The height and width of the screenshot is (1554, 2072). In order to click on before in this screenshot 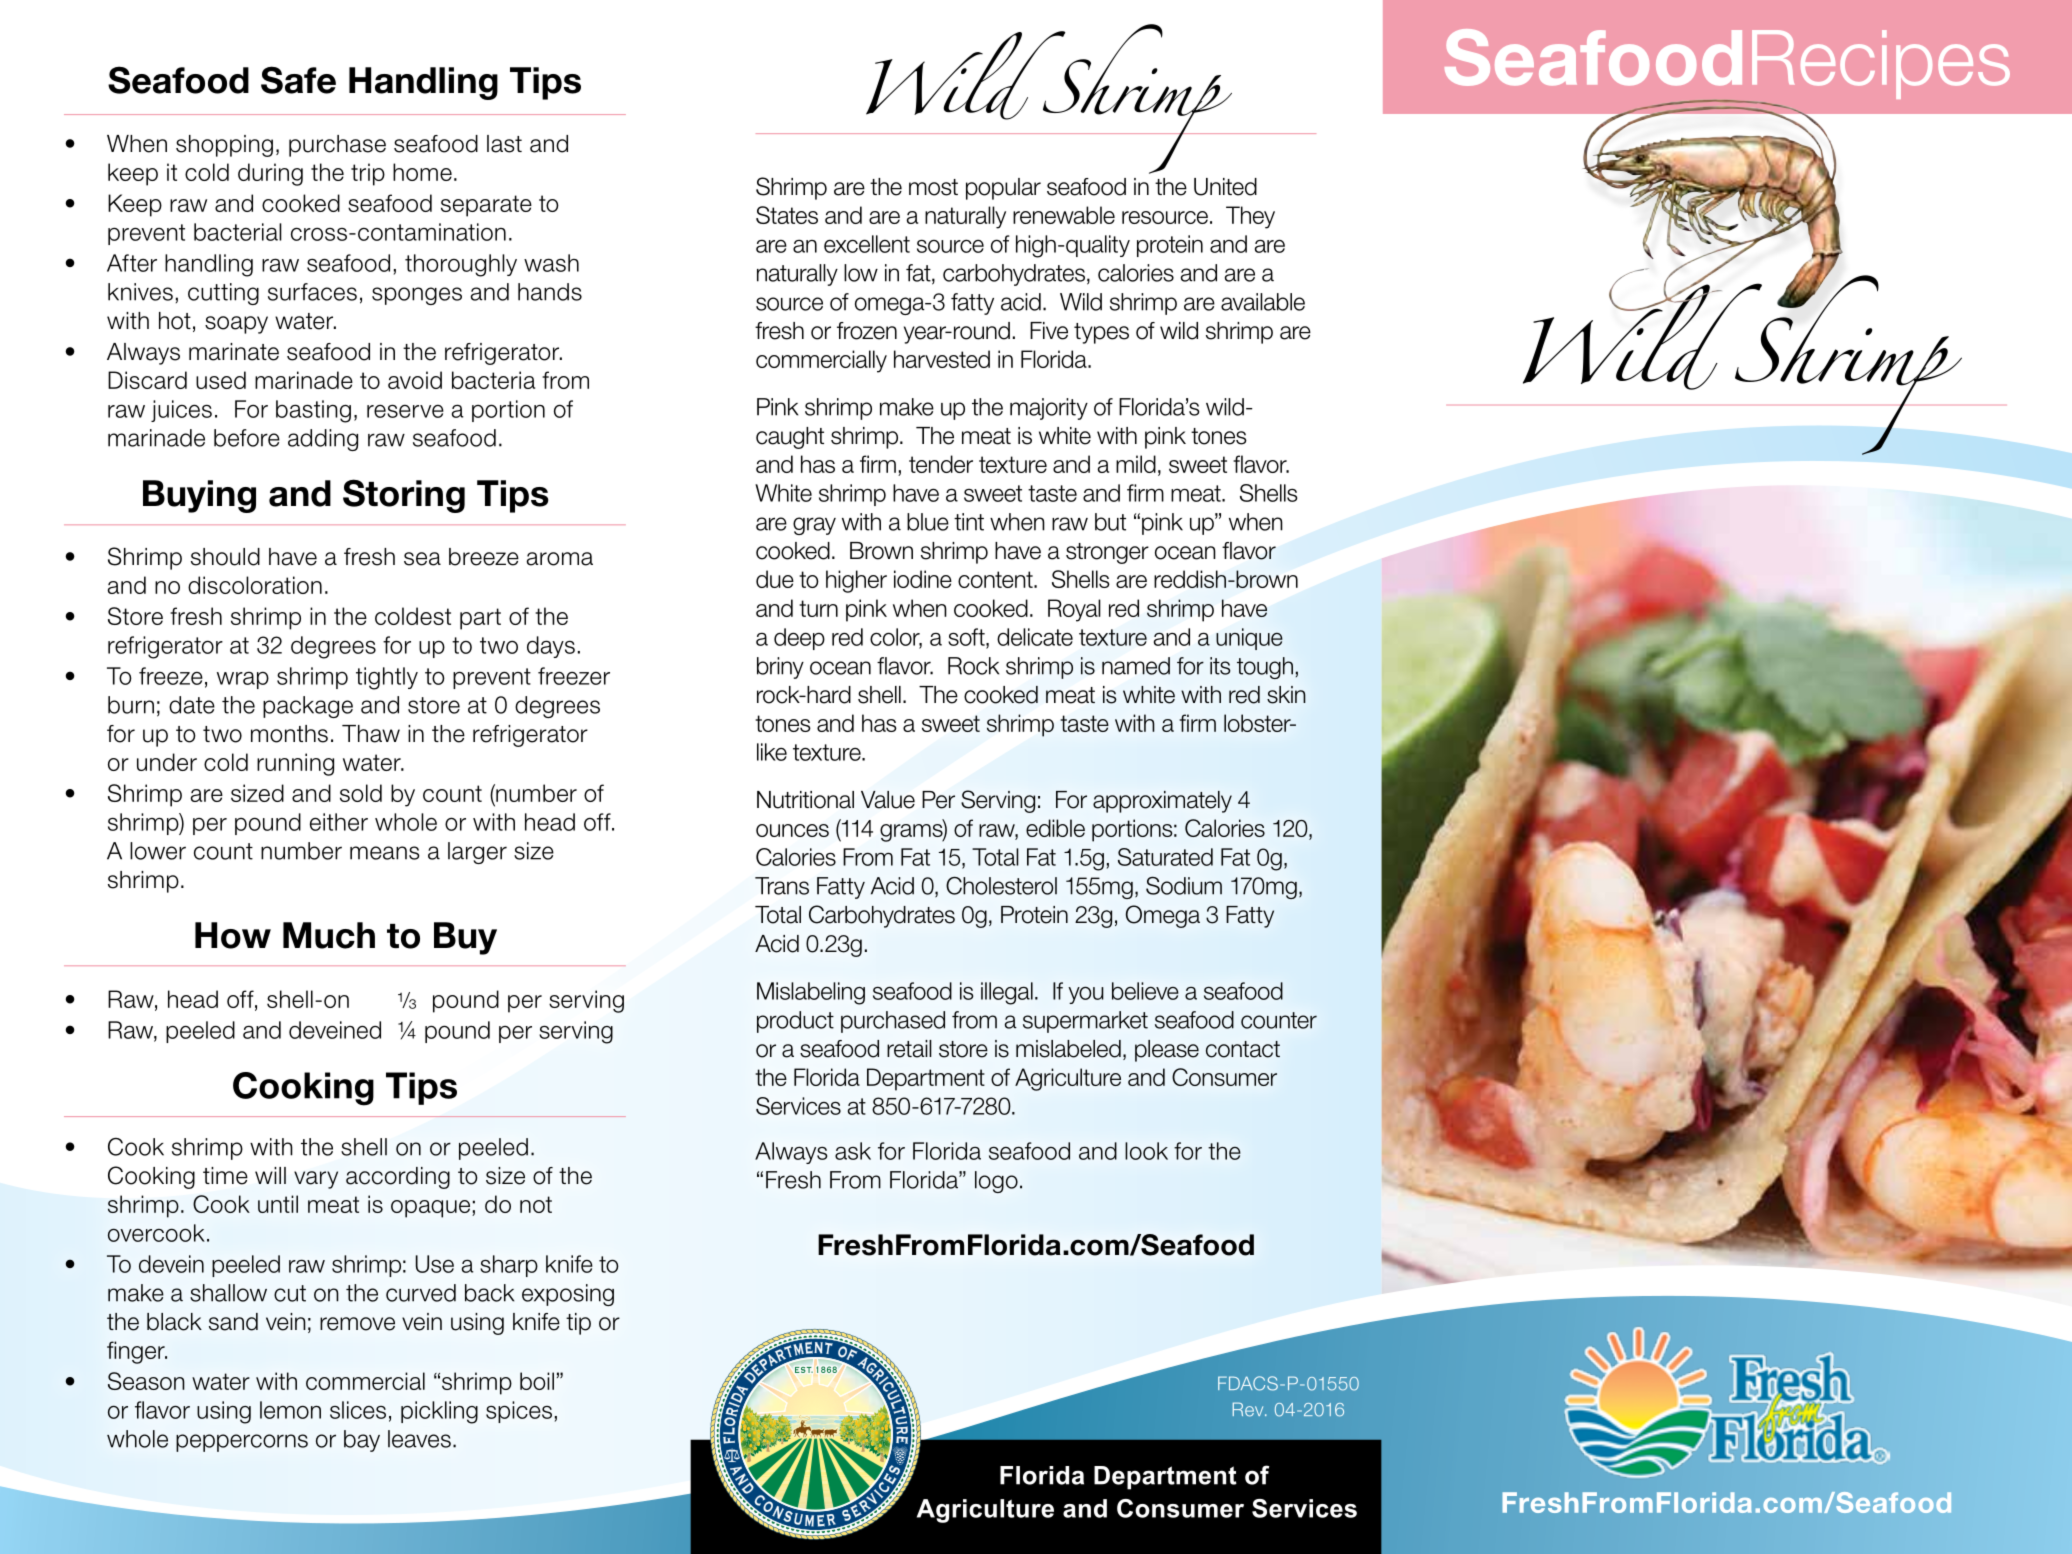, I will do `click(247, 438)`.
